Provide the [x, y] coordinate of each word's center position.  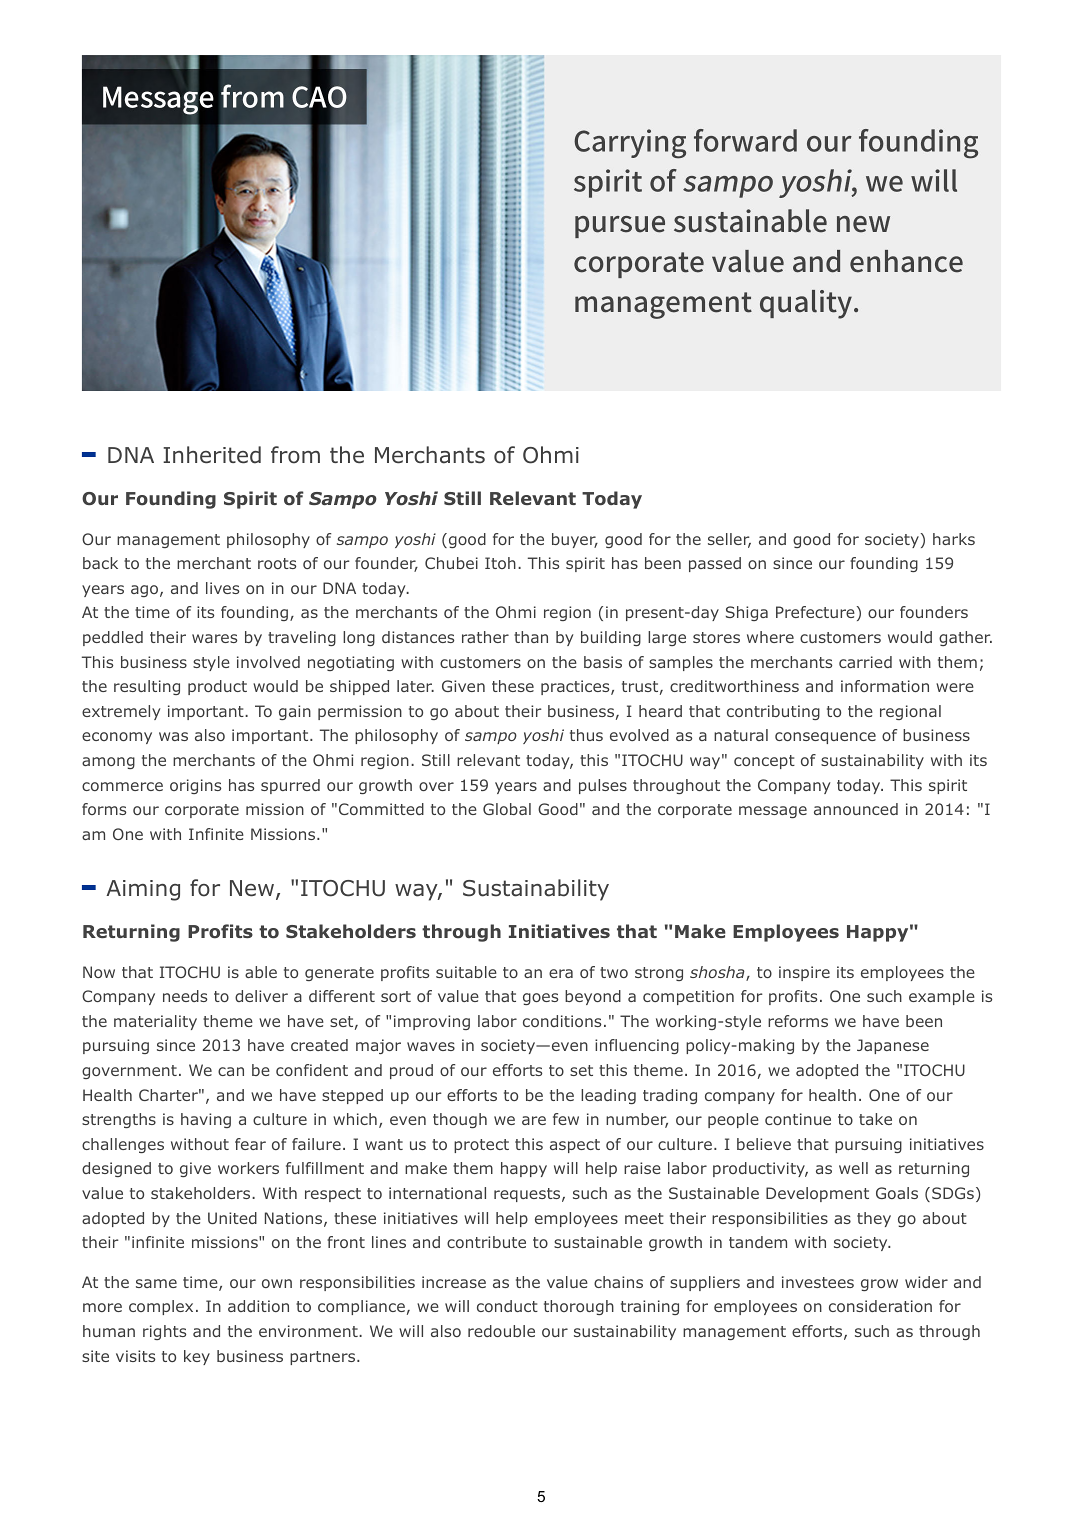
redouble [501, 1331]
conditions [562, 1021]
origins [195, 786]
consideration [880, 1306]
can [231, 1071]
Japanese [893, 1046]
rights [164, 1332]
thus [586, 735]
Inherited [212, 455]
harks [954, 539]
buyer [575, 540]
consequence [825, 738]
